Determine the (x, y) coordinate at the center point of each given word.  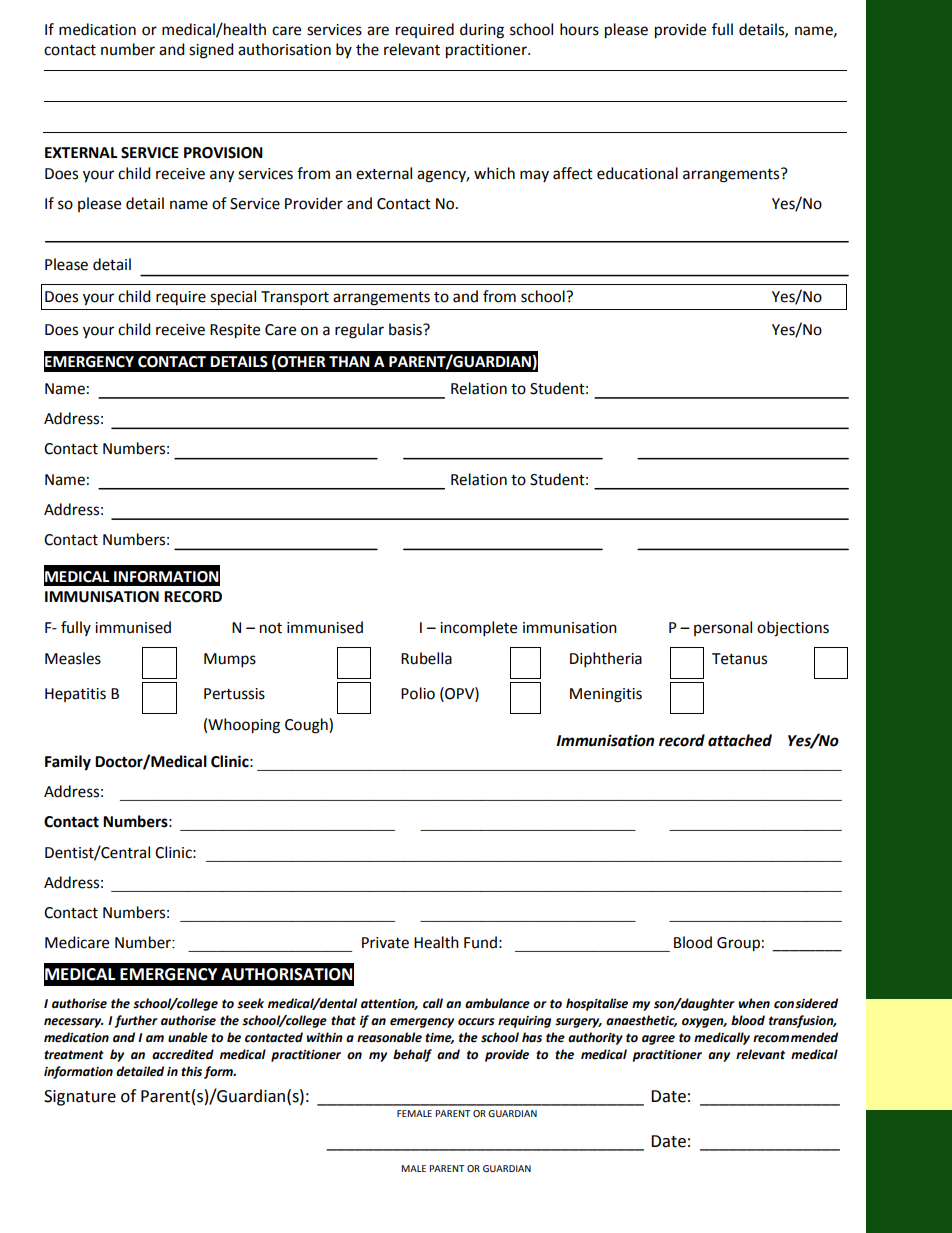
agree (658, 1040)
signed (211, 51)
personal (723, 628)
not (271, 628)
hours (579, 29)
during (482, 31)
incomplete (478, 629)
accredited (183, 1054)
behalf (412, 1055)
